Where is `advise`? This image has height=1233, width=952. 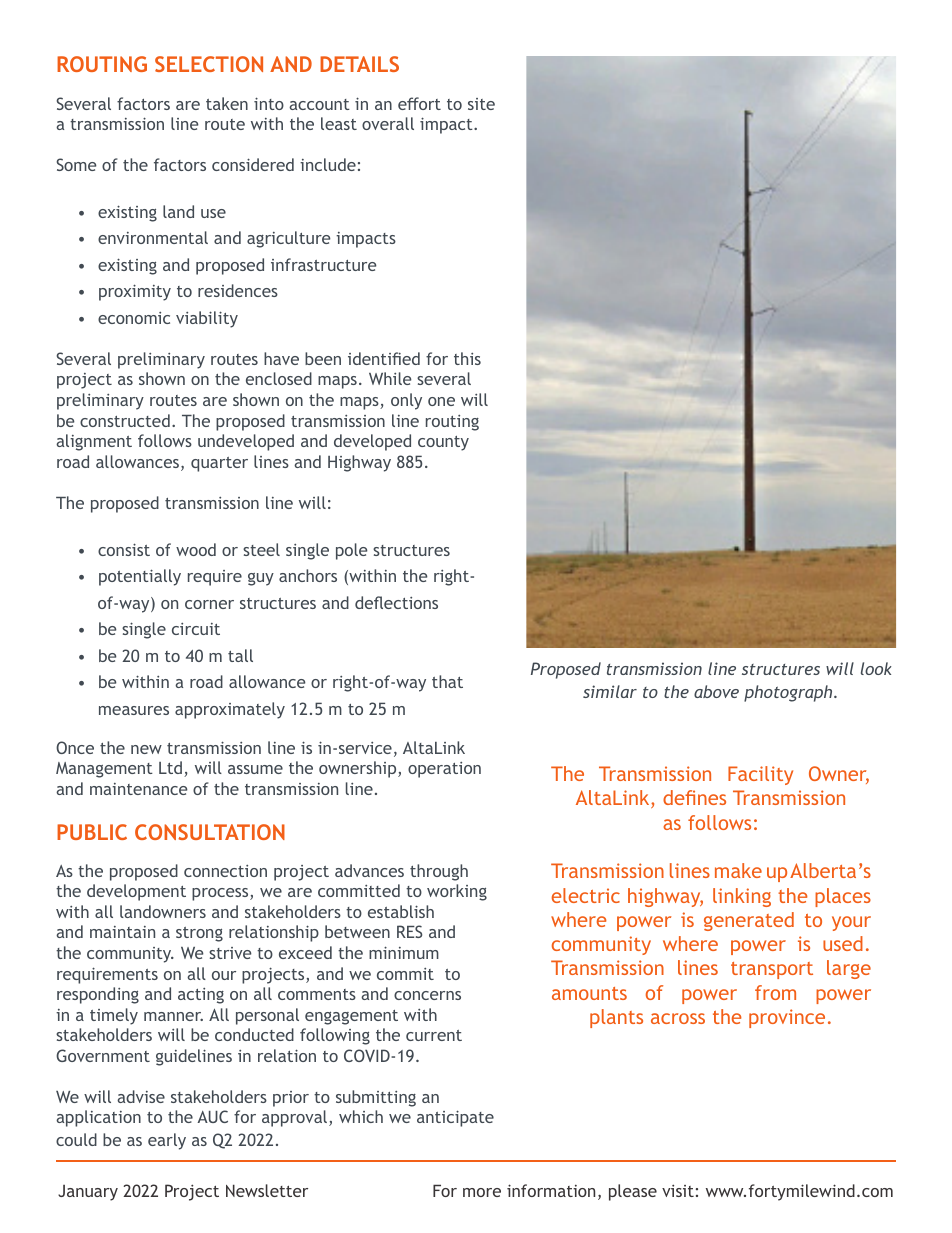
advise is located at coordinates (141, 1096).
